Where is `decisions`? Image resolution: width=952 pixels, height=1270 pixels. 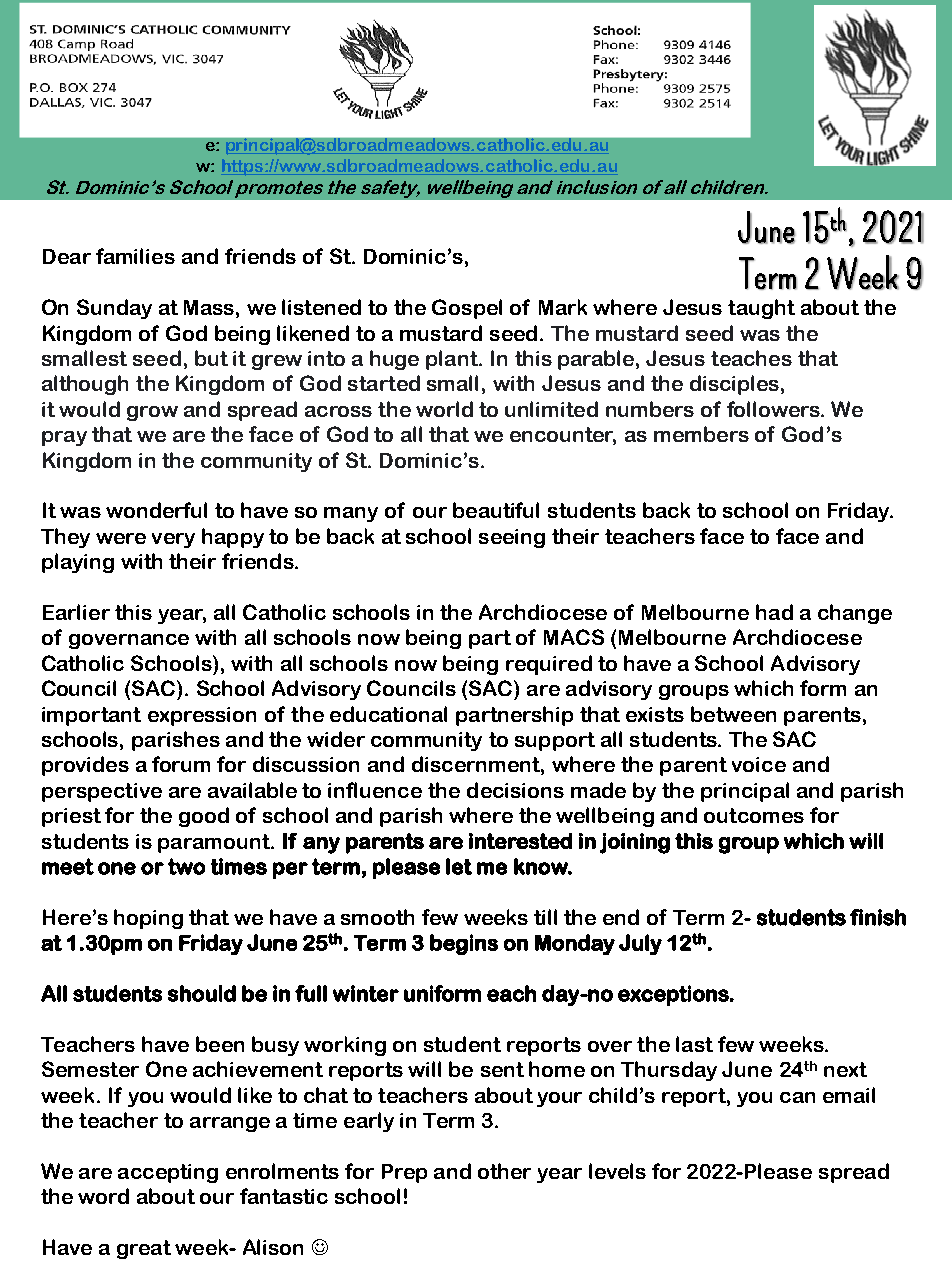
decisions is located at coordinates (515, 790).
